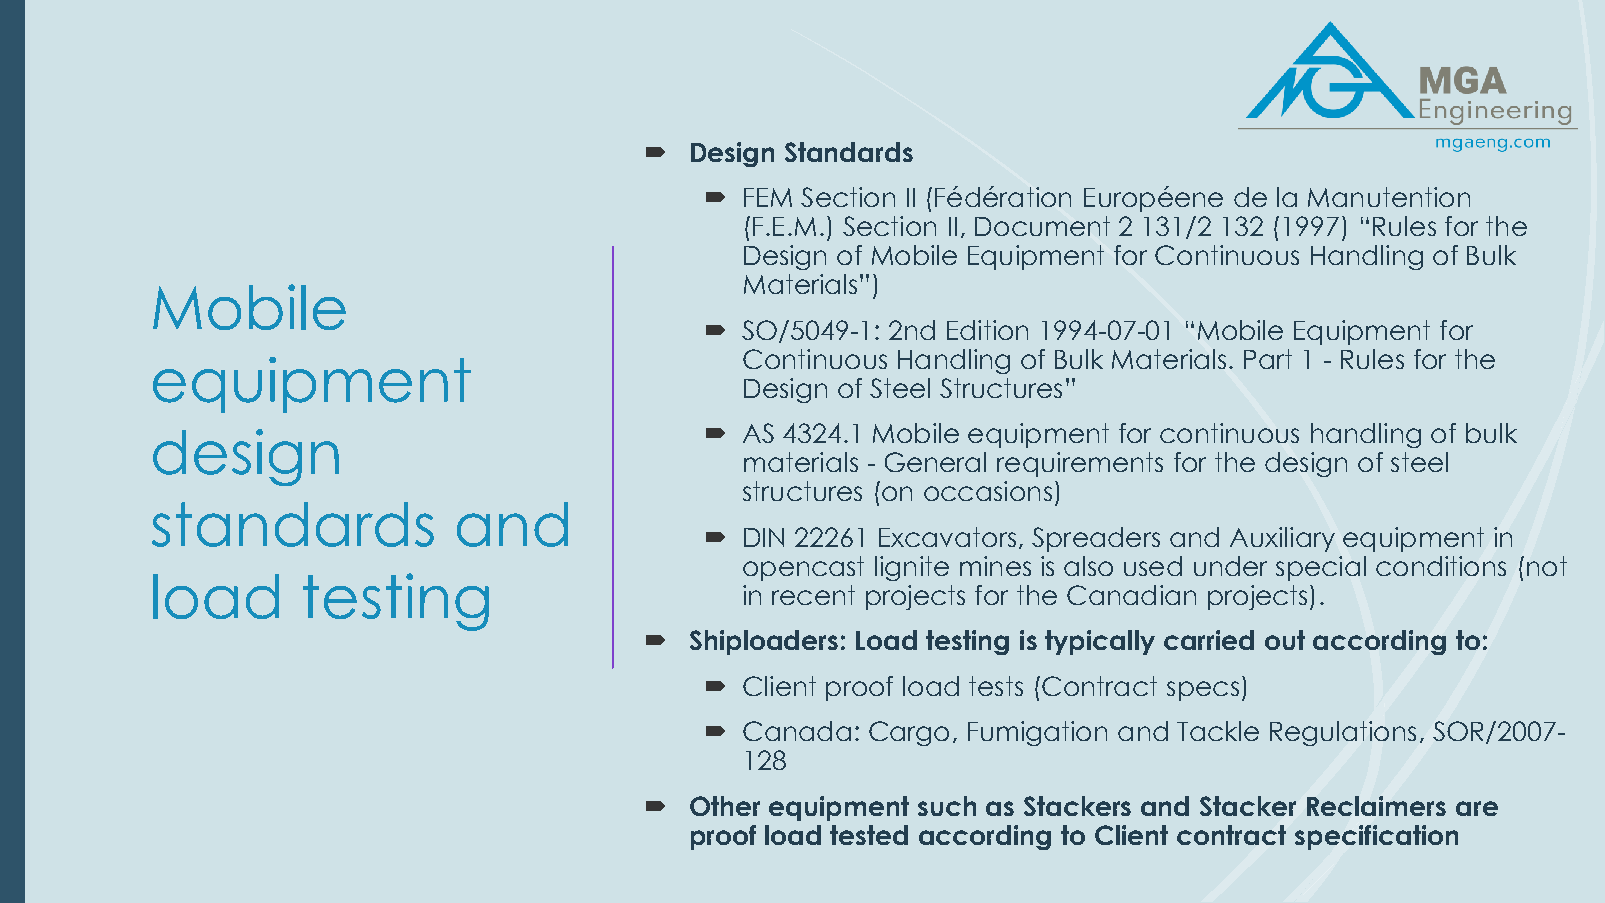 This screenshot has width=1605, height=903. Describe the element at coordinates (1547, 566) in the screenshot. I see `not` at that location.
